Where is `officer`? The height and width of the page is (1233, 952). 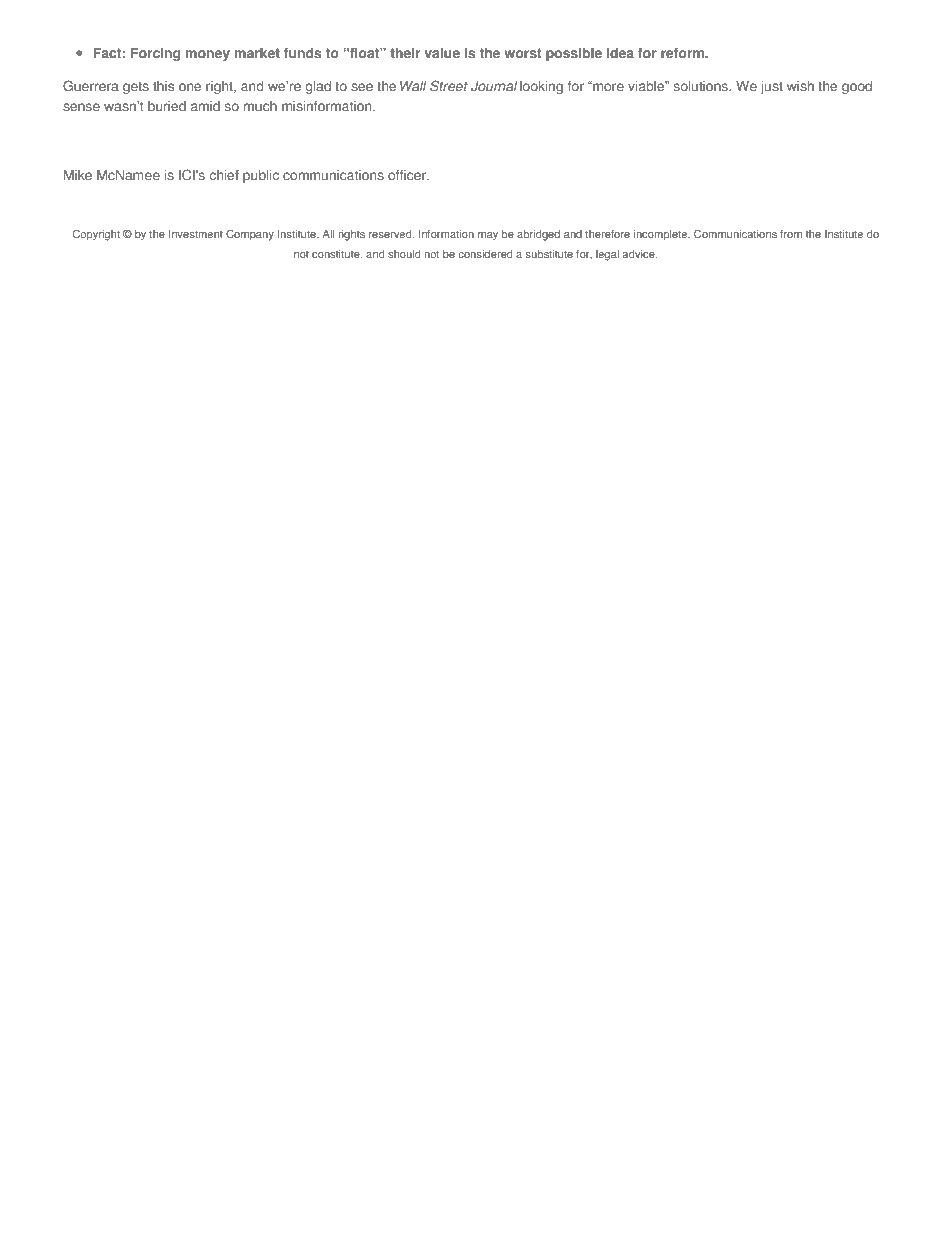 officer is located at coordinates (408, 175).
